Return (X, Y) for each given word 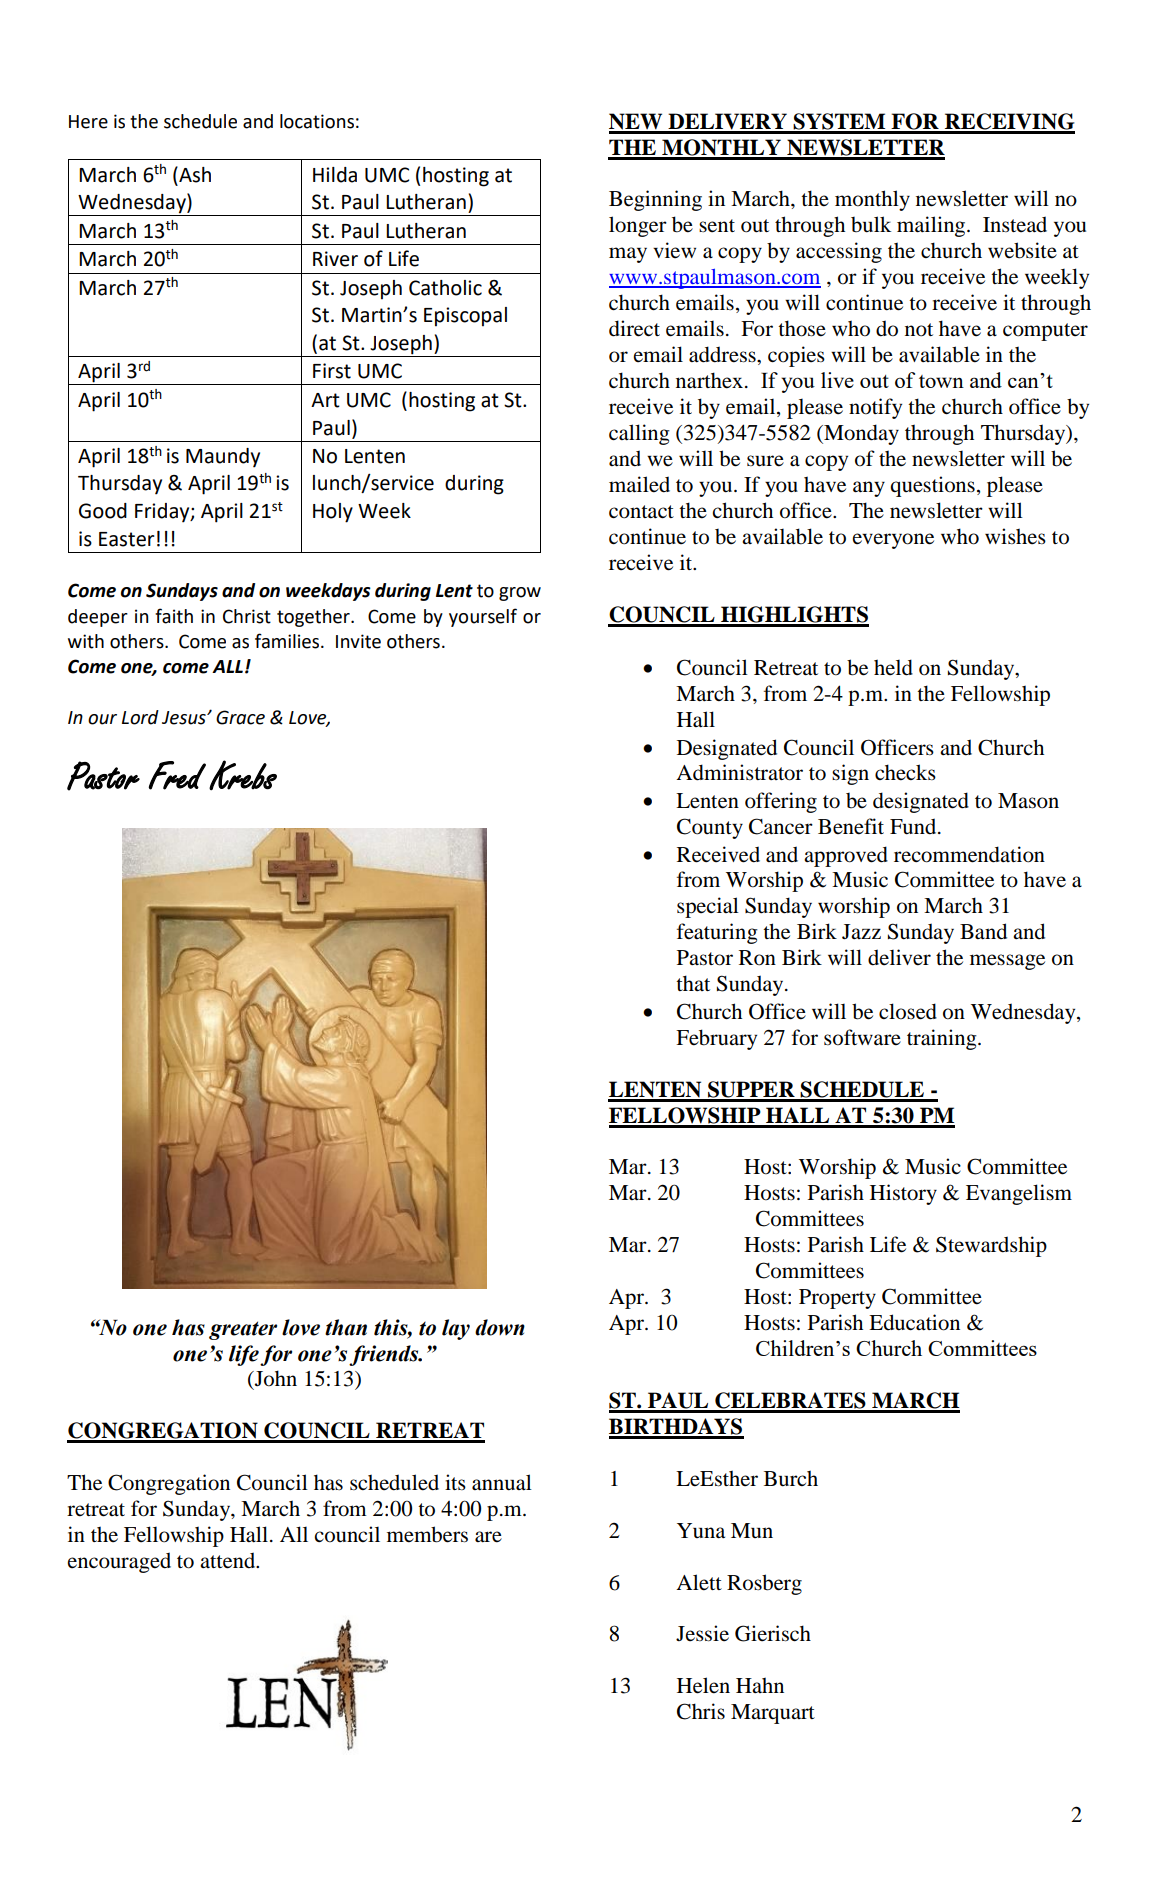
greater (243, 1330)
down (500, 1327)
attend (229, 1560)
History (903, 1194)
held (893, 667)
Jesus (185, 718)
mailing (932, 226)
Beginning (655, 200)
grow (520, 594)
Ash (194, 174)
